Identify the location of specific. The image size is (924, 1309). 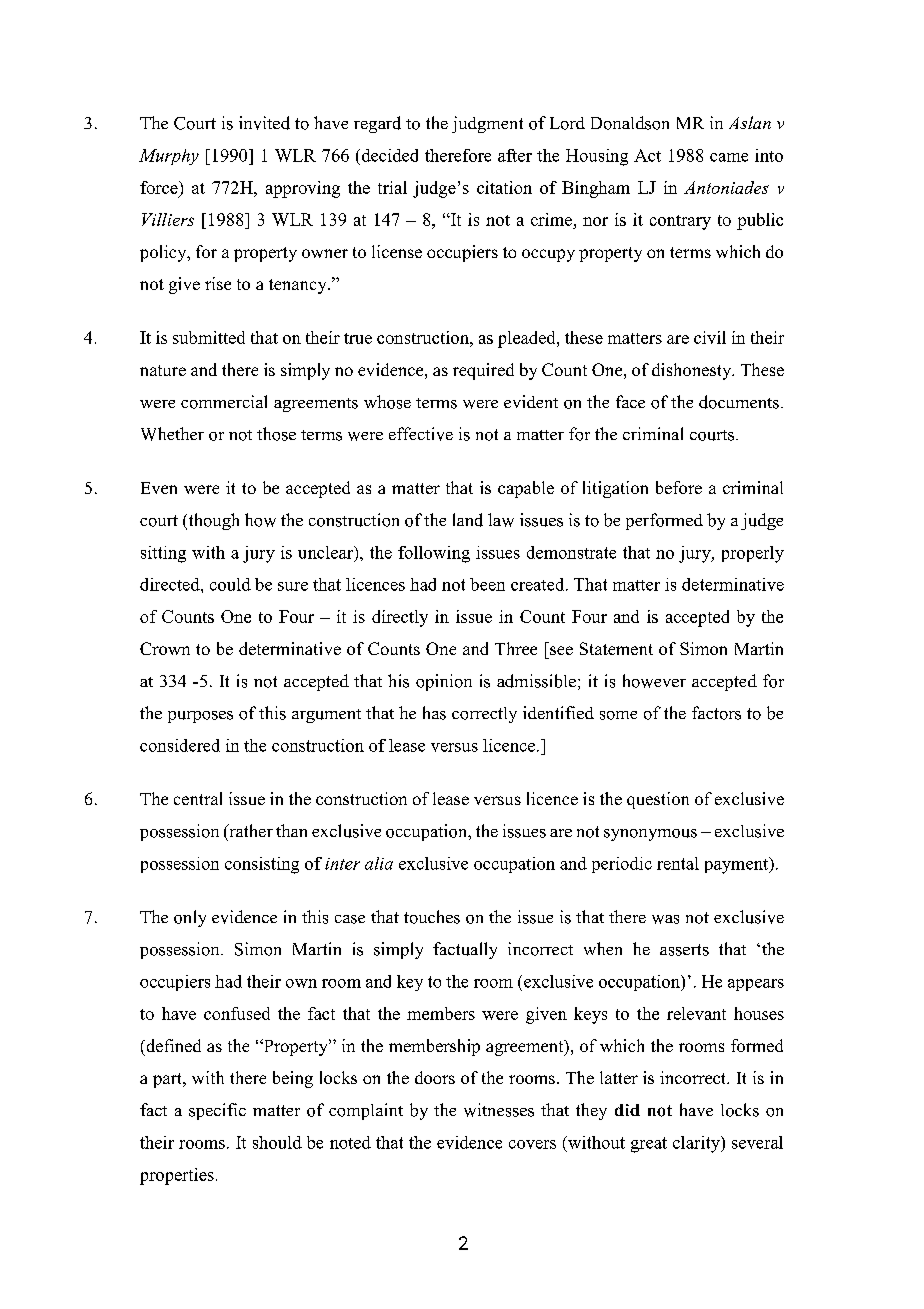
(217, 1111).
